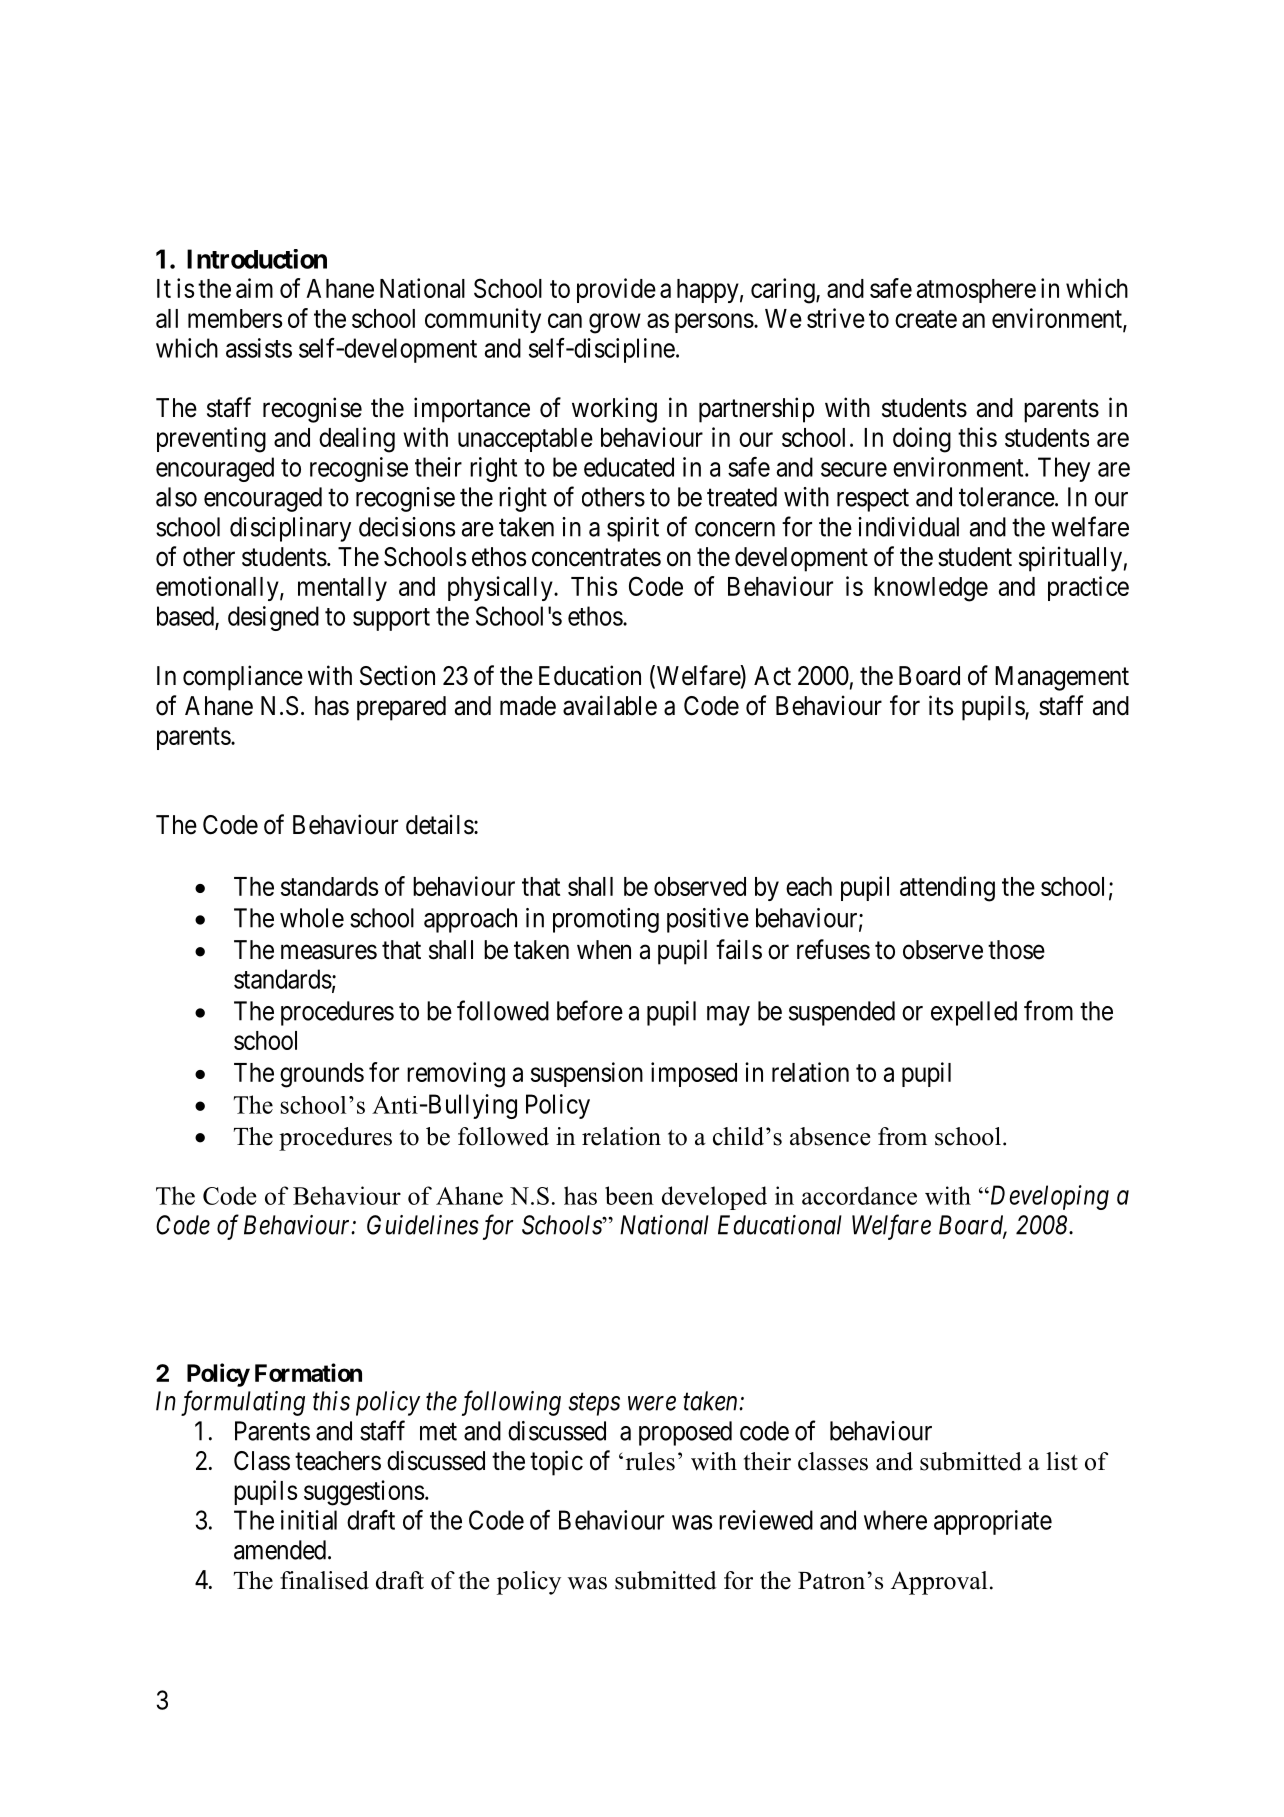 This image has width=1284, height=1817. Describe the element at coordinates (650, 1461) in the image. I see `rules` at that location.
